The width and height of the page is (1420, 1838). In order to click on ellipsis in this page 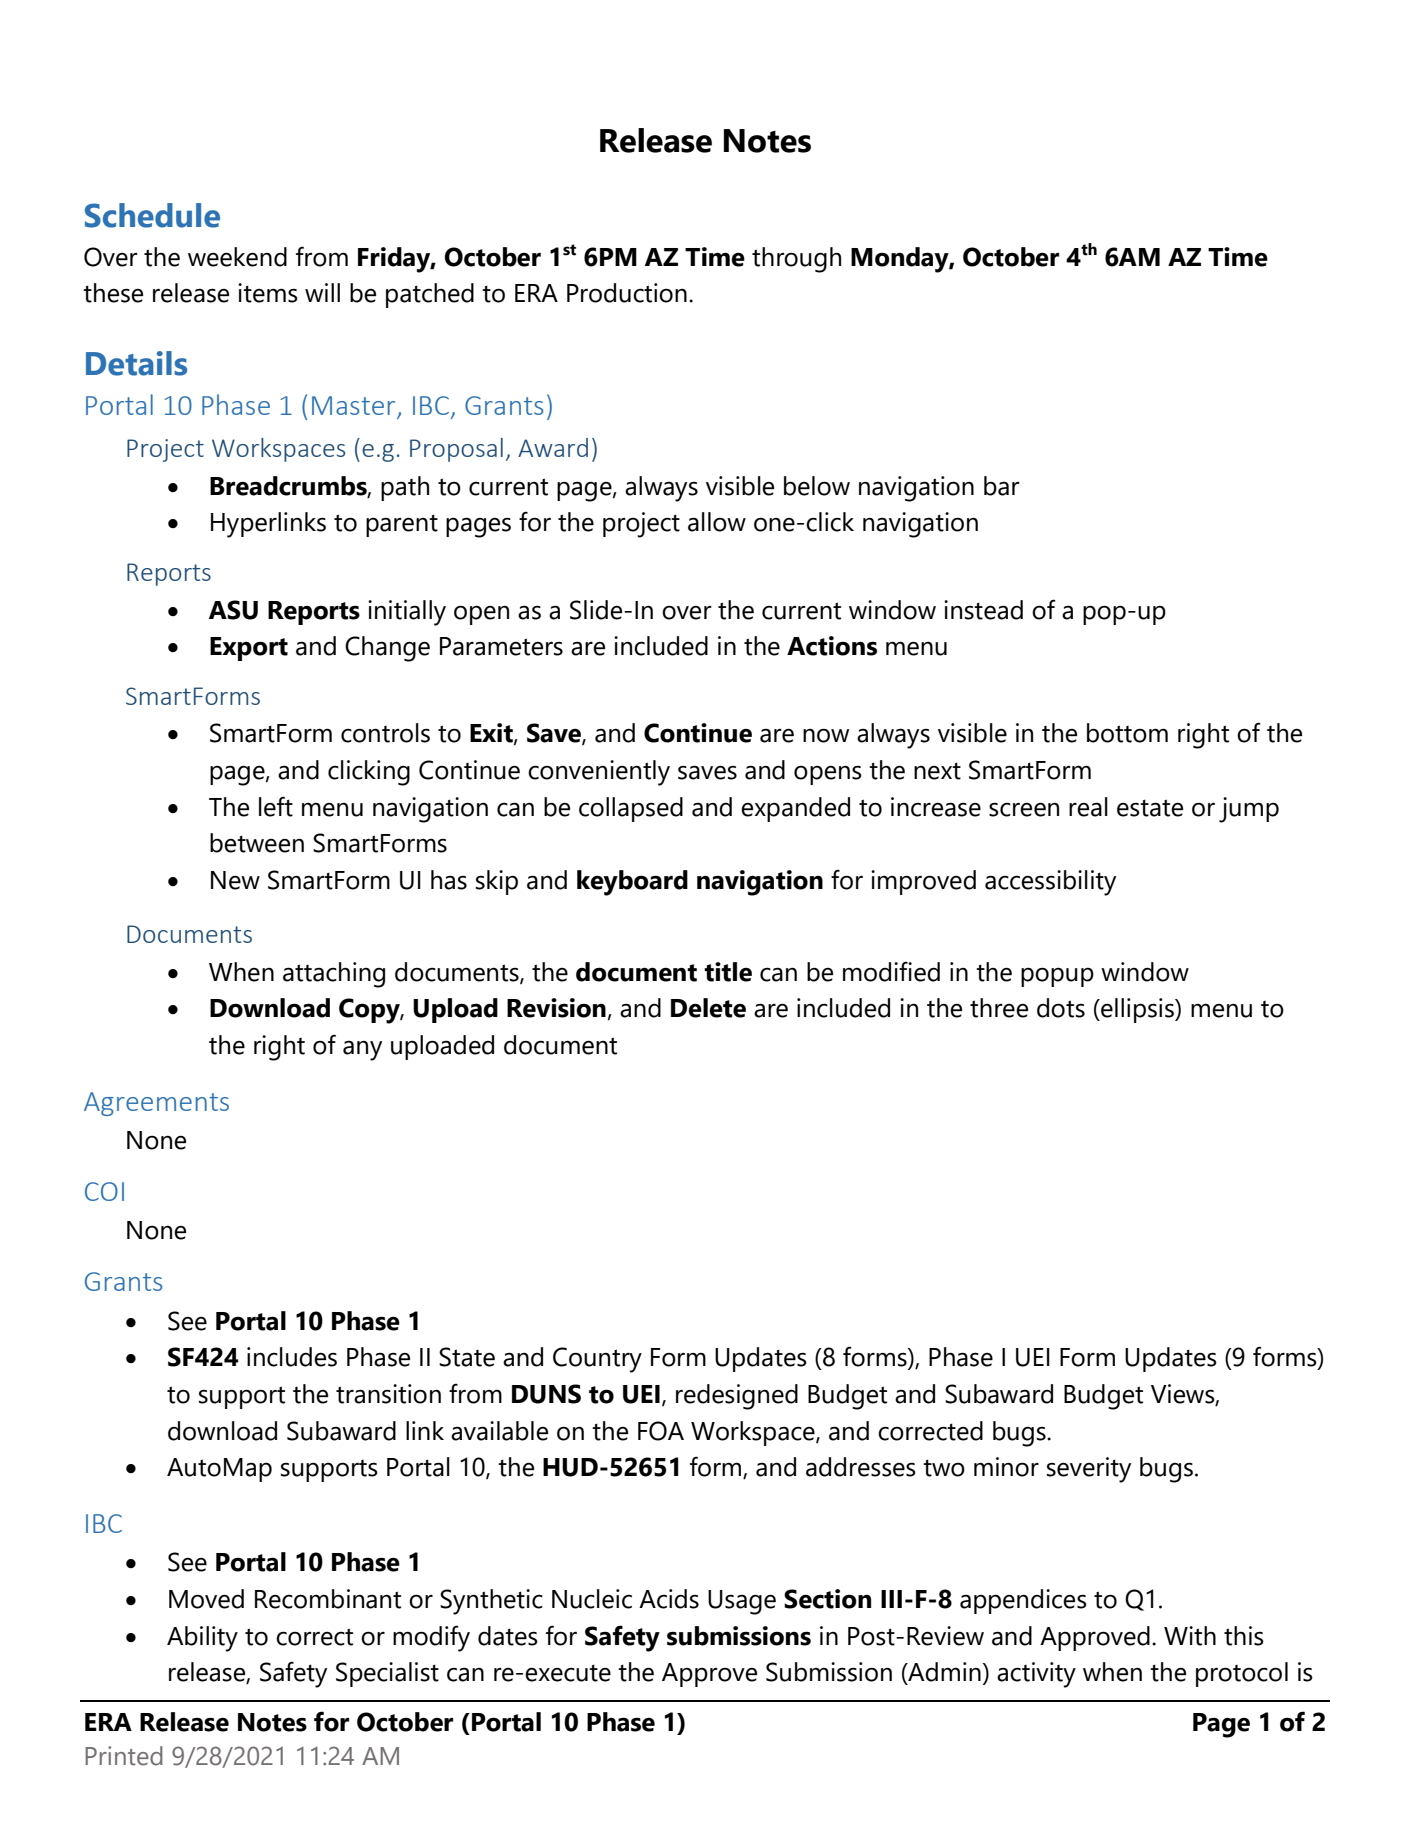, I will do `click(1137, 1010)`.
